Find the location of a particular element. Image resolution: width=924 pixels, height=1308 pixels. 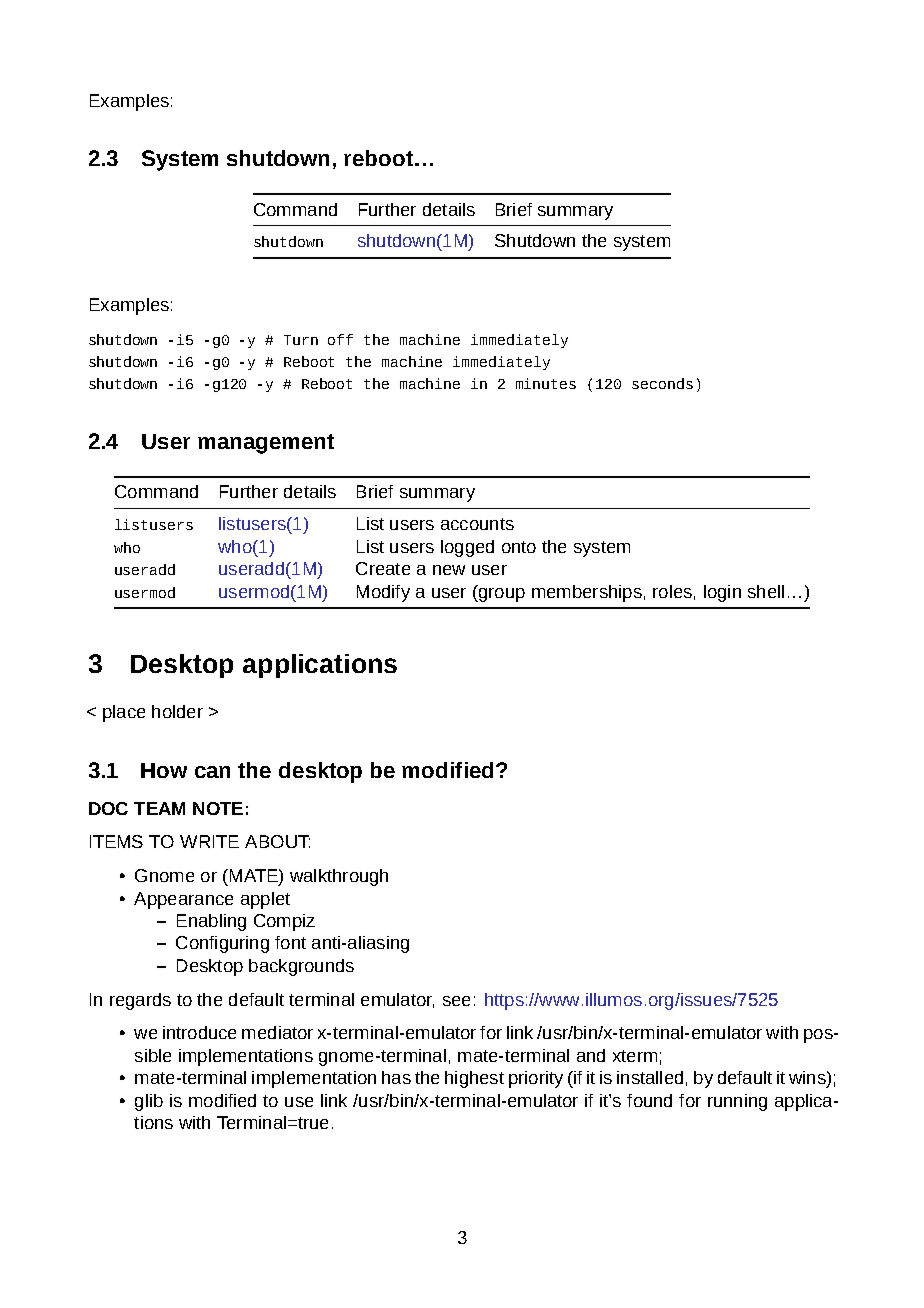

glib is located at coordinates (149, 1102).
